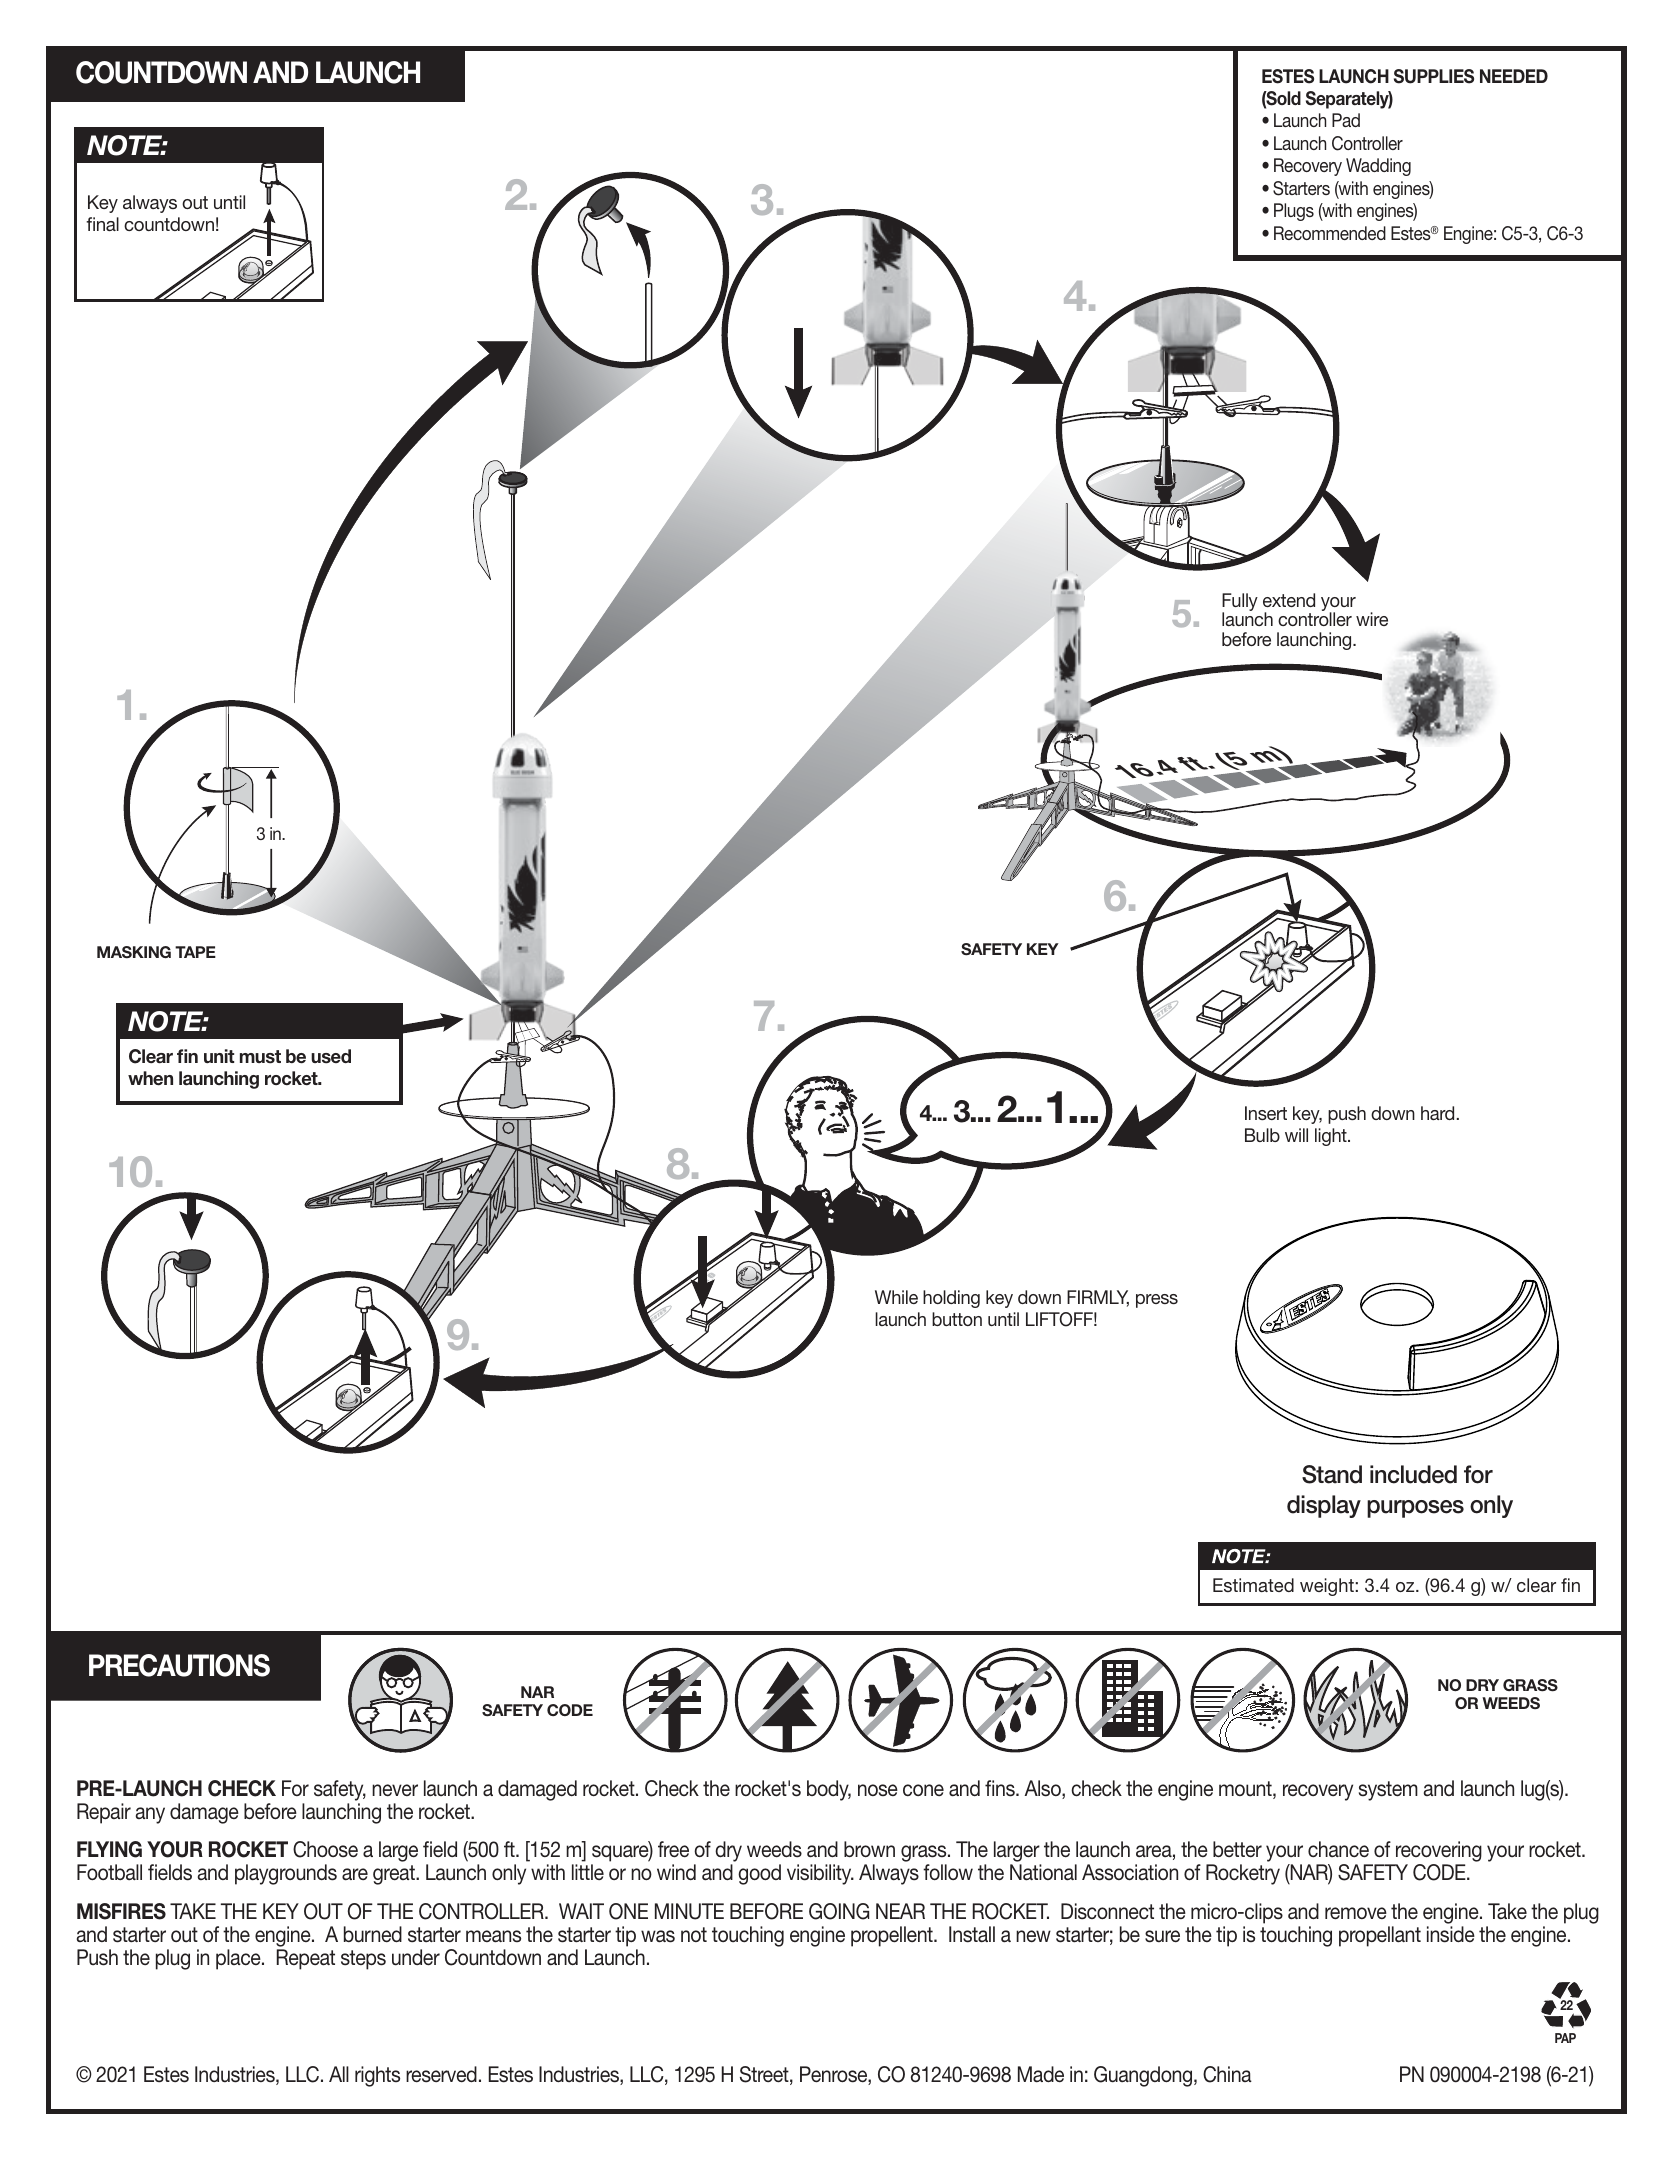  Describe the element at coordinates (306, 1959) in the image. I see `Repeat` at that location.
